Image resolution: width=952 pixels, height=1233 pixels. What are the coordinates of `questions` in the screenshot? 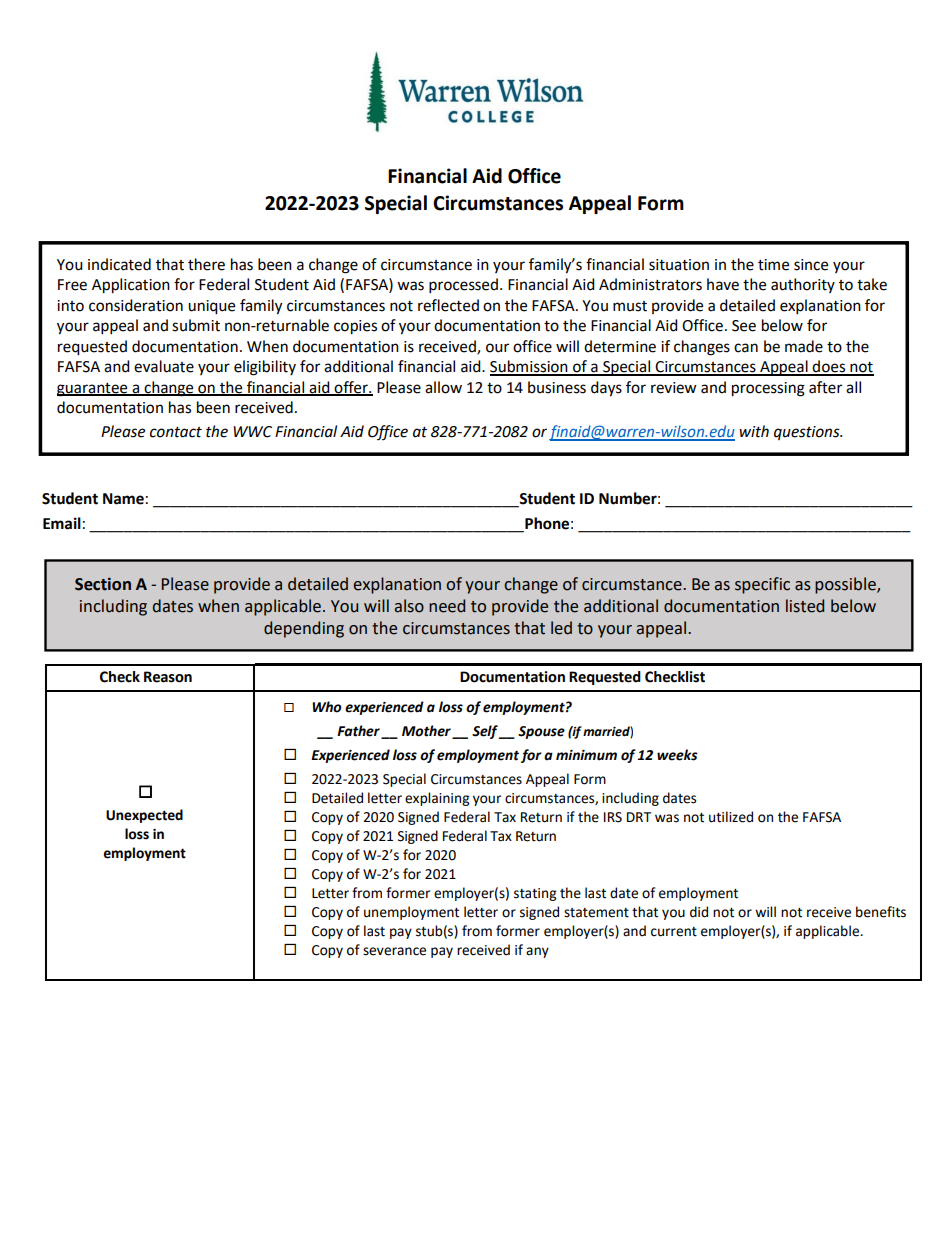 It's located at (808, 433).
